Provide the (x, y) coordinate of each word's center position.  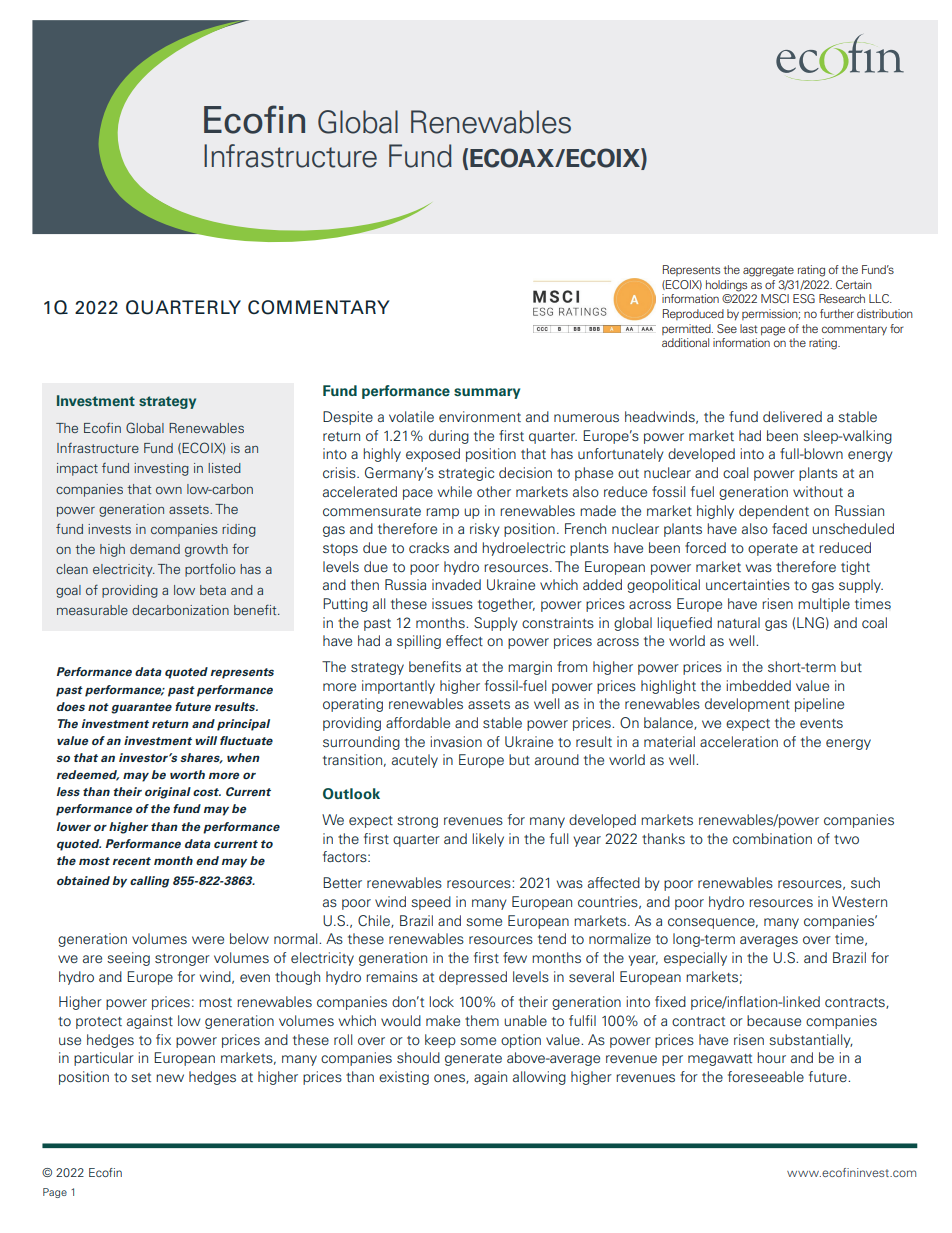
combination (772, 838)
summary (487, 393)
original (168, 793)
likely (488, 840)
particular (104, 1059)
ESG (804, 298)
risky (485, 530)
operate (773, 550)
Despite (348, 418)
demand (155, 549)
